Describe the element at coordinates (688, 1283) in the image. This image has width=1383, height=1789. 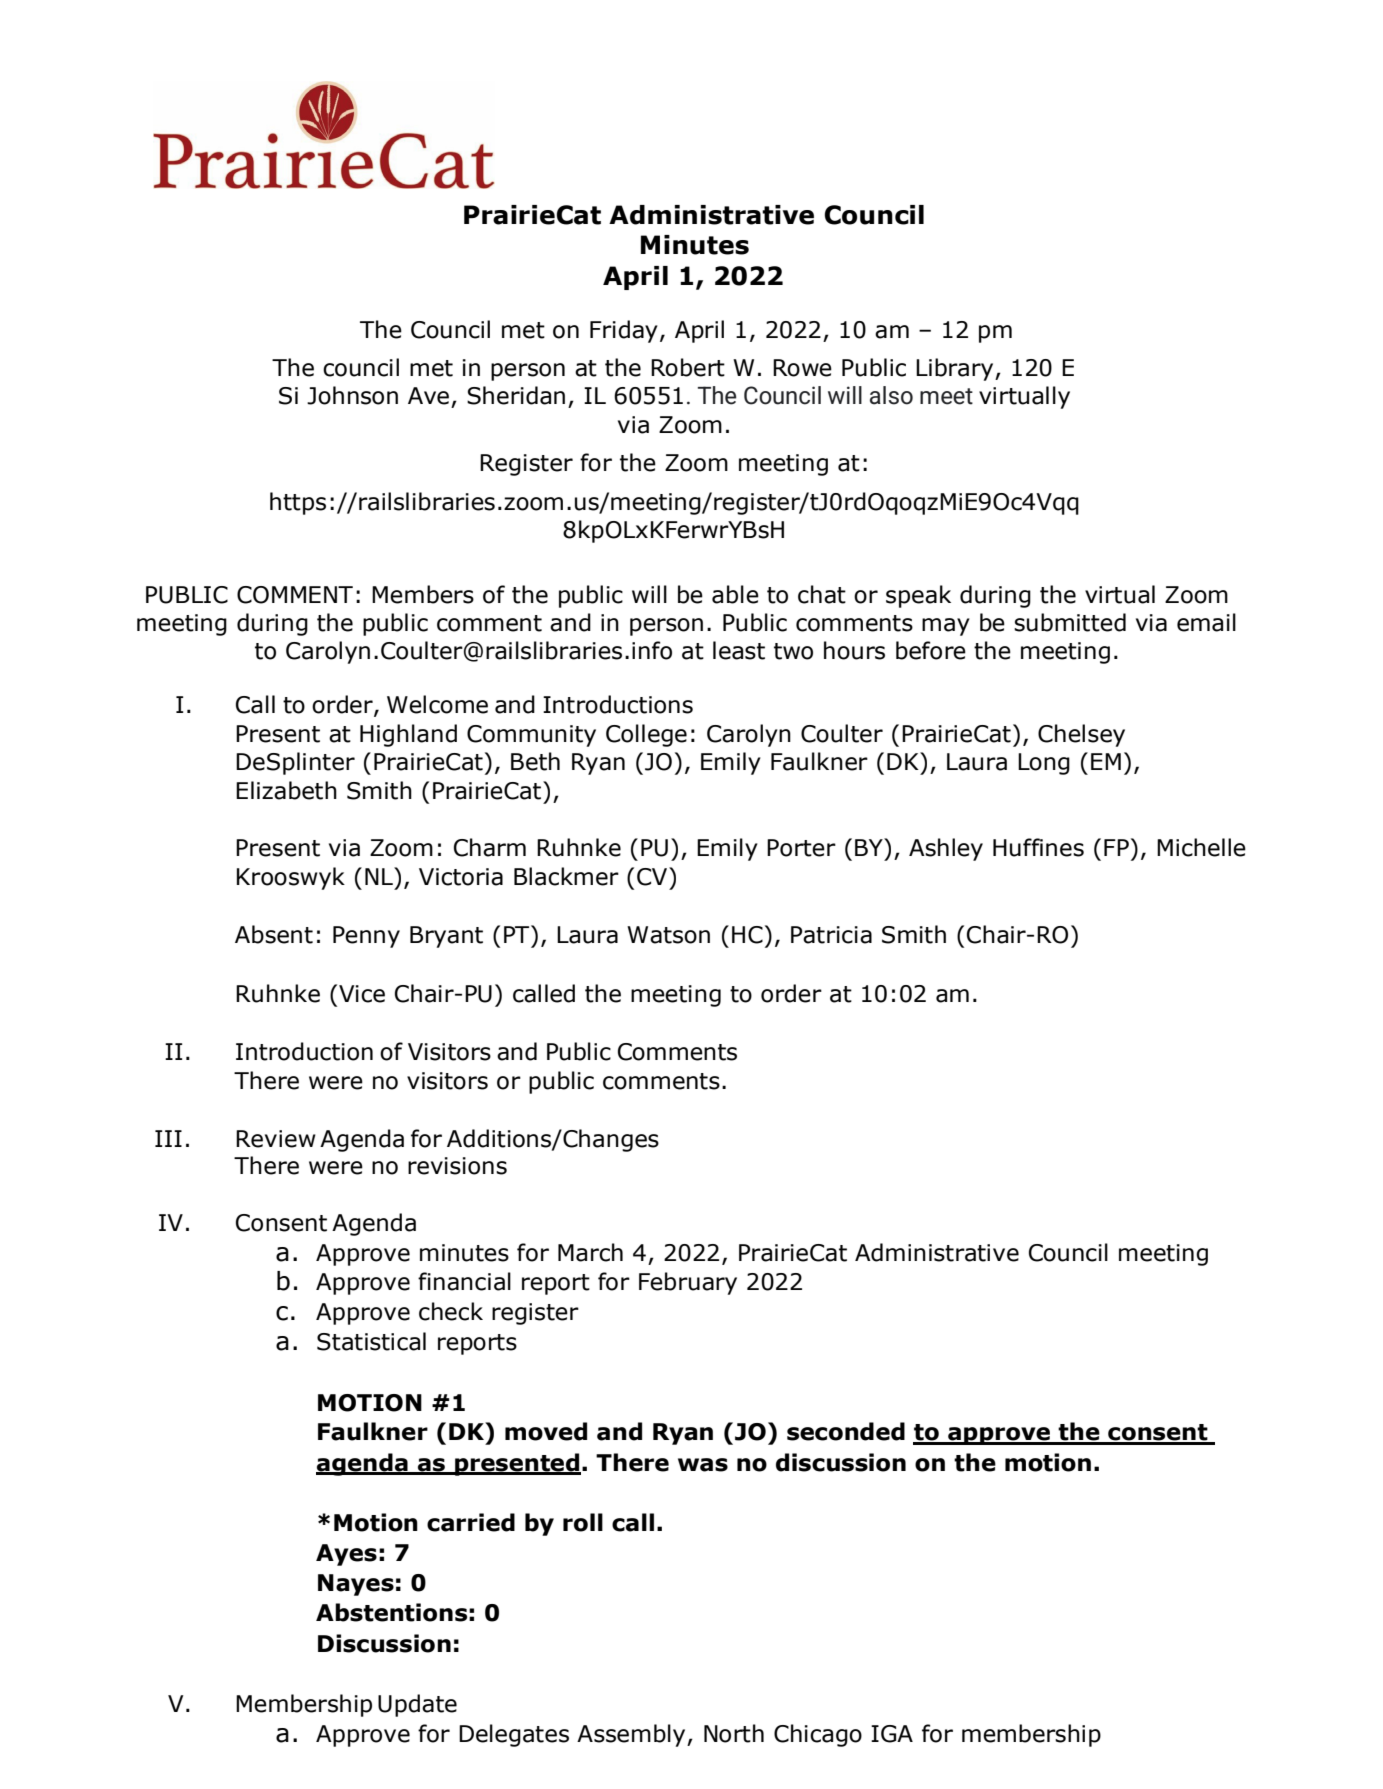
I see `February` at that location.
